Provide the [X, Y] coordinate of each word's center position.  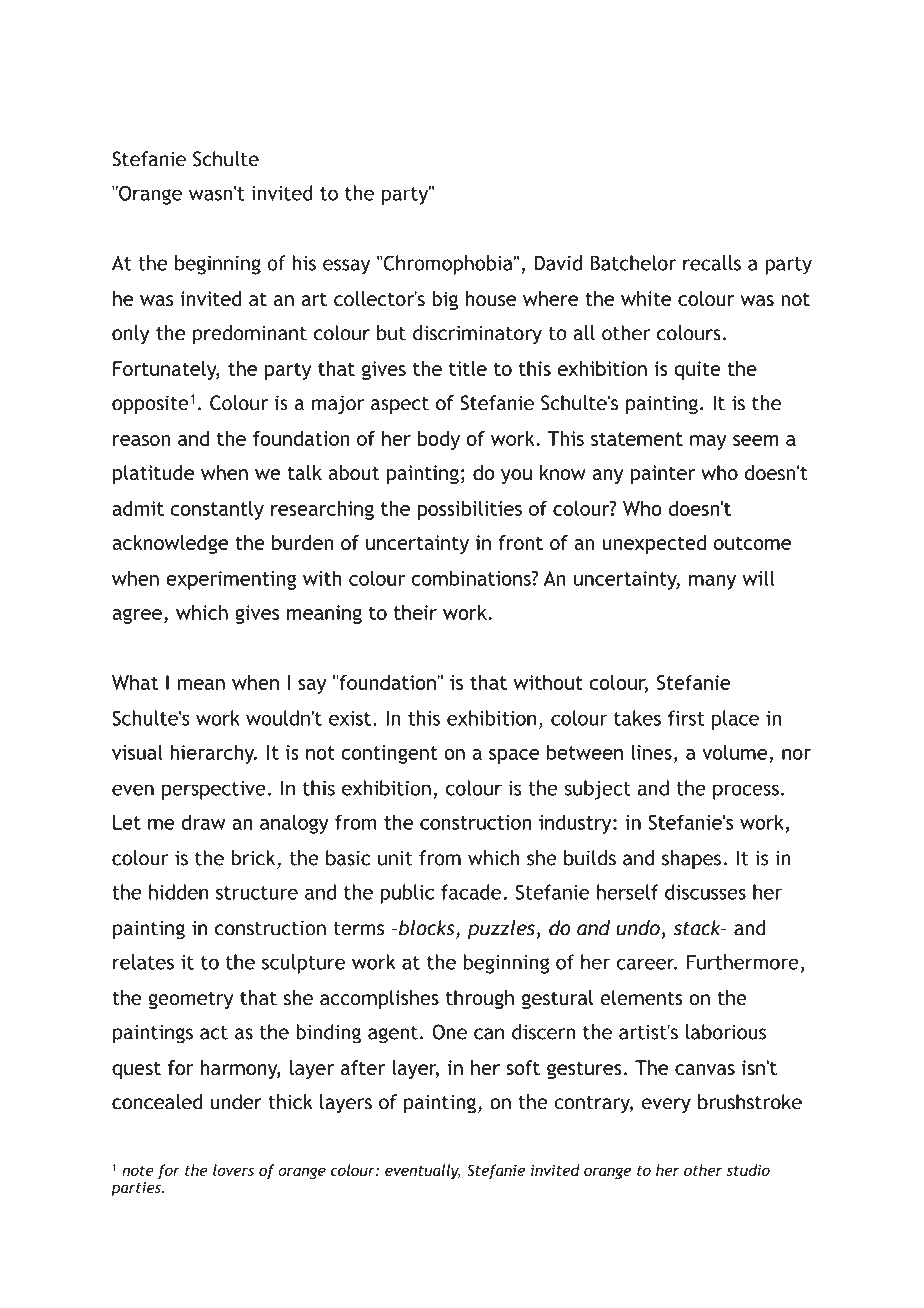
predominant [250, 335]
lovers [233, 1170]
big [445, 300]
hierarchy [213, 754]
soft [523, 1067]
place [735, 720]
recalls [712, 263]
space [514, 756]
